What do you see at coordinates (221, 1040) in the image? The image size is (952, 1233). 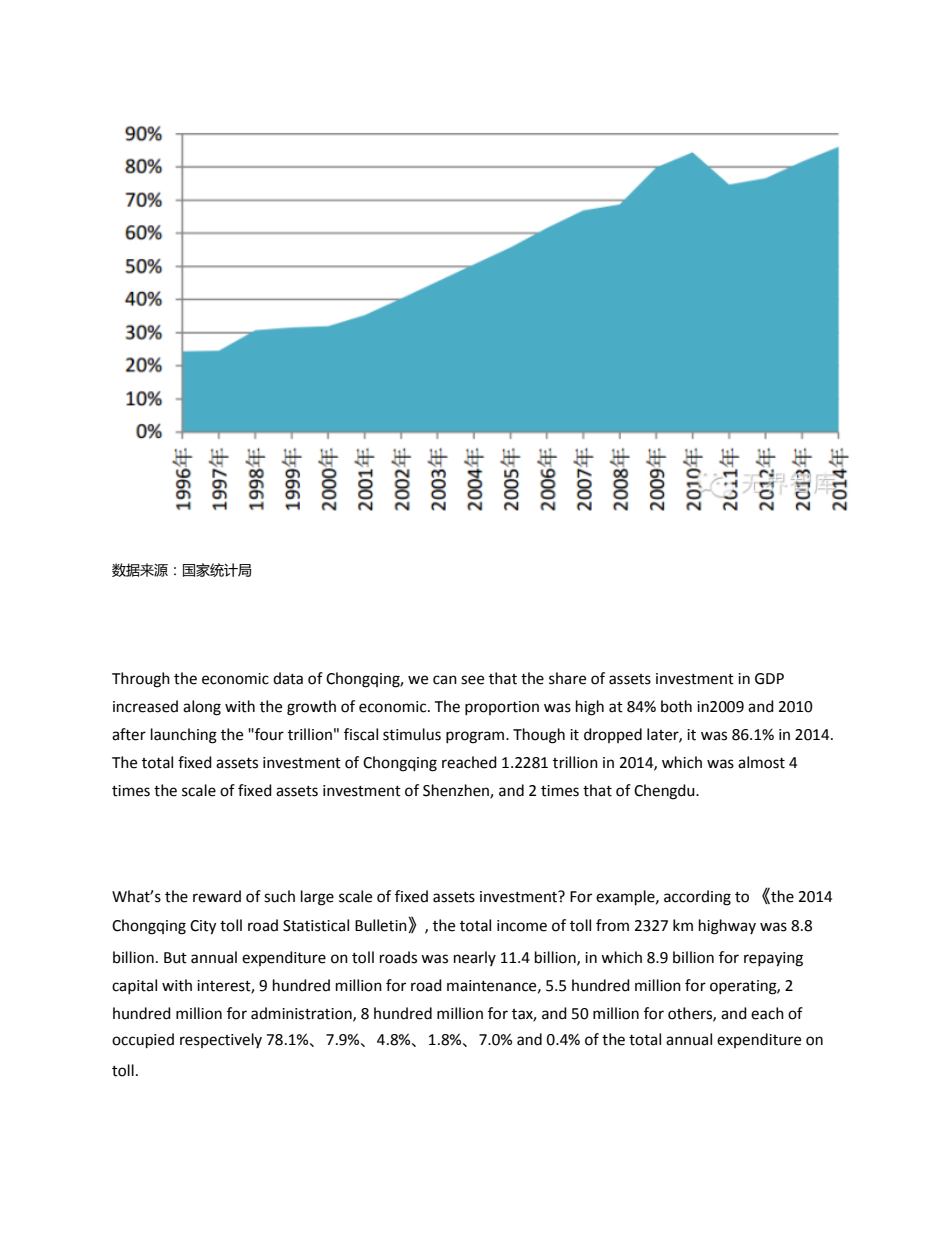 I see `respectively` at bounding box center [221, 1040].
